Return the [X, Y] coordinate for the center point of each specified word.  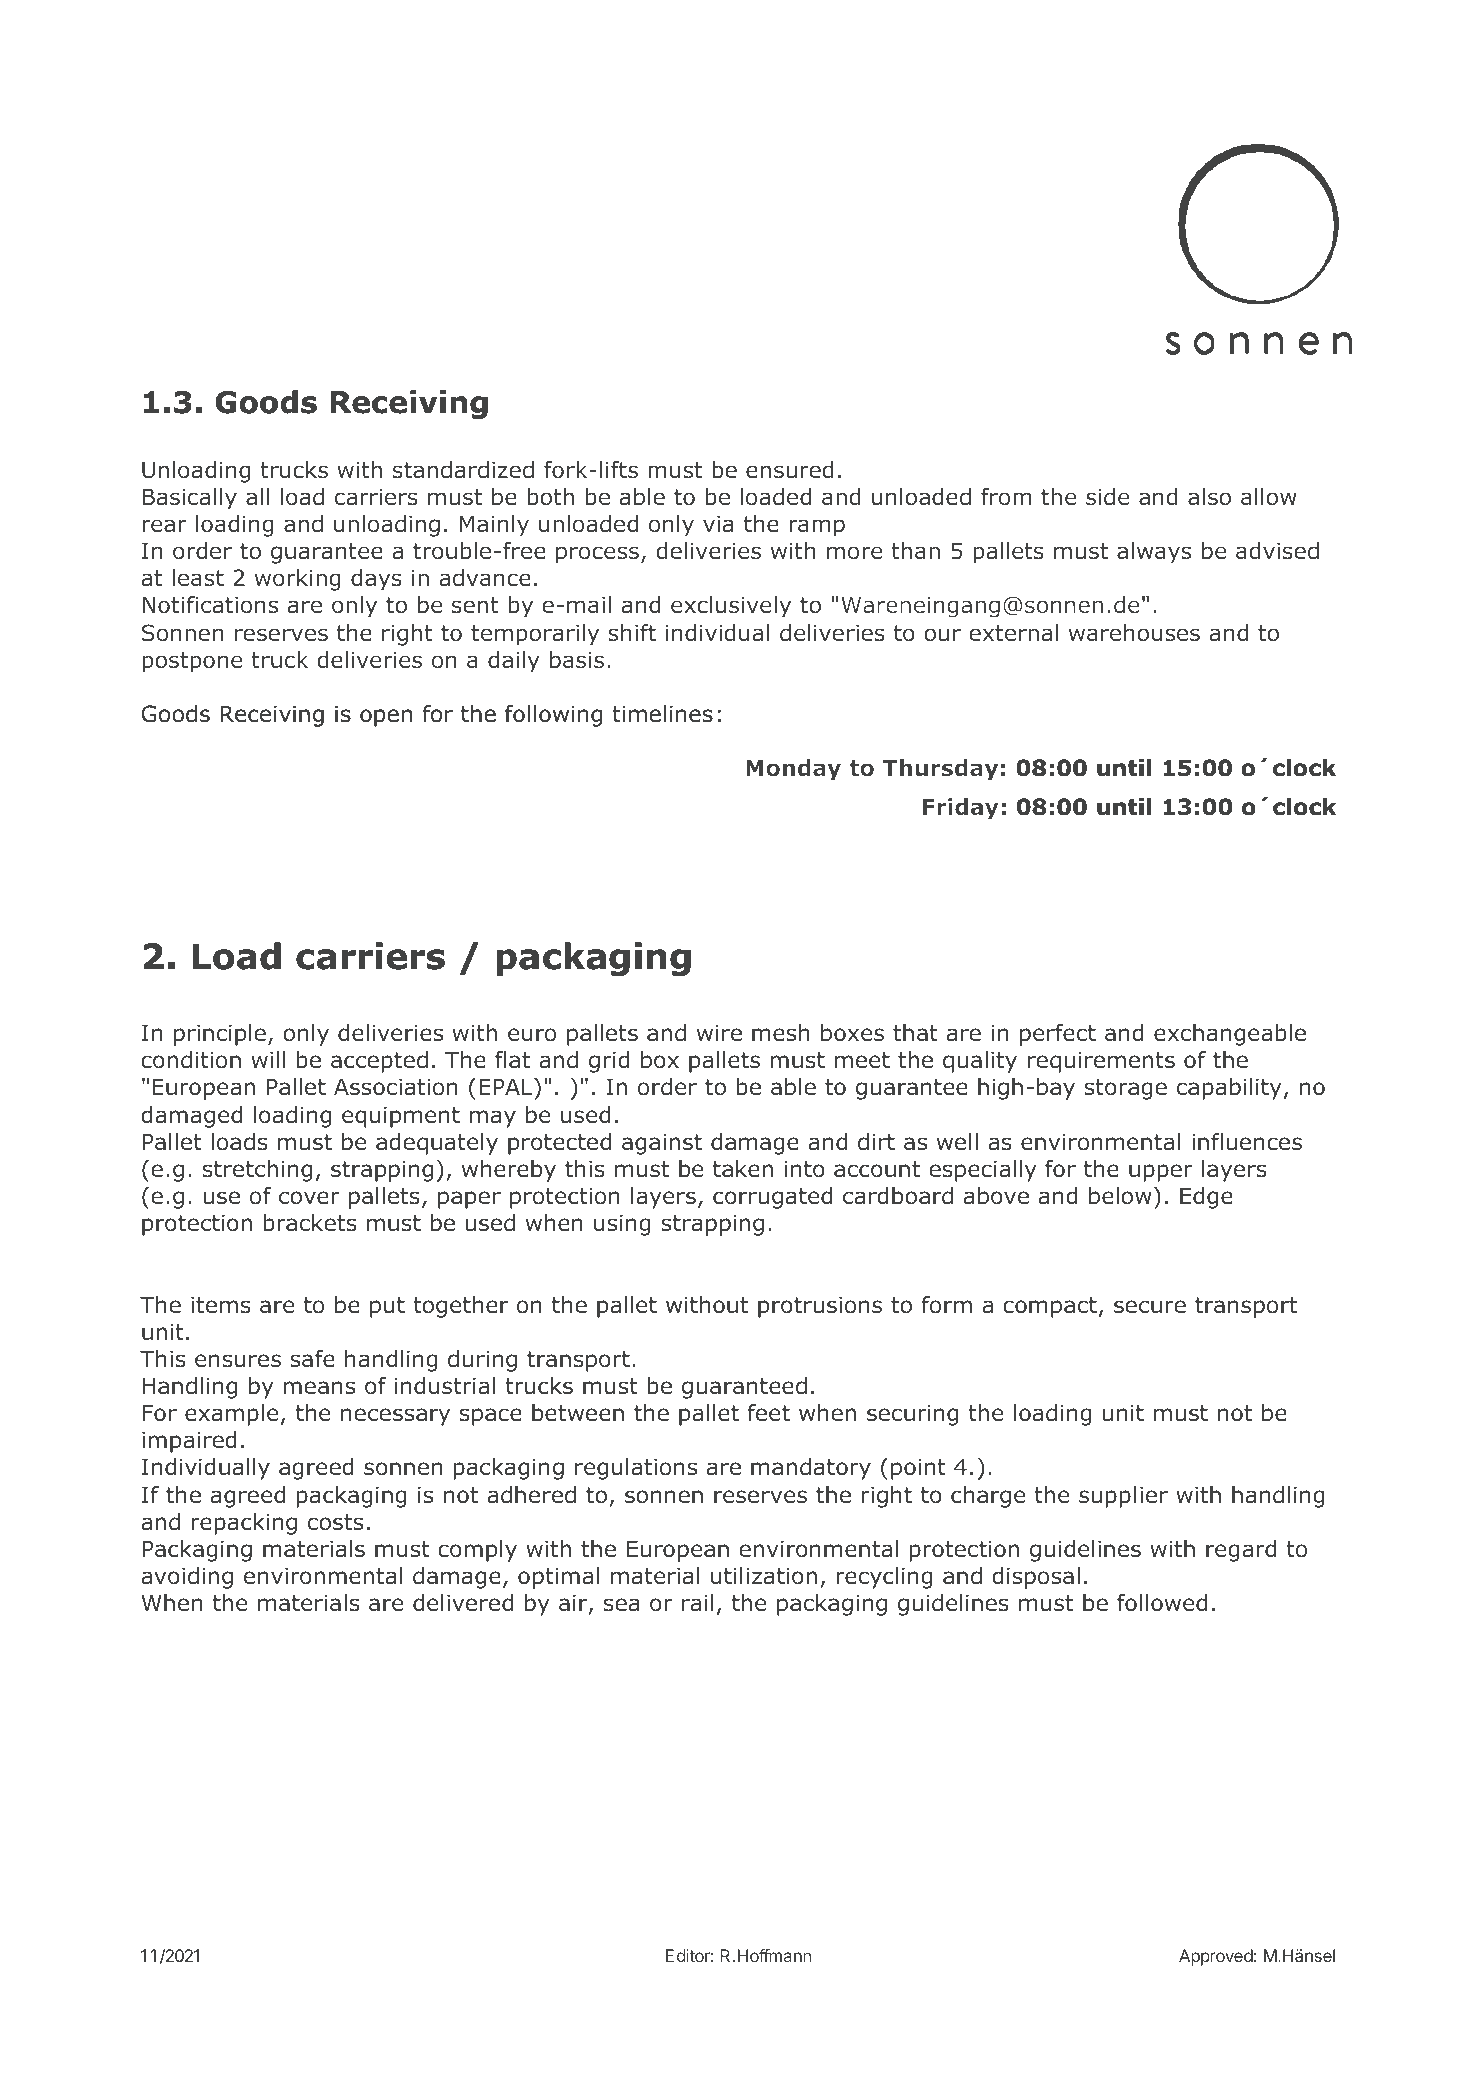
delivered [463, 1603]
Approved [1216, 1957]
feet [768, 1413]
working [298, 580]
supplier [1123, 1497]
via [718, 524]
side [1107, 497]
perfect [1058, 1035]
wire [719, 1033]
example [231, 1415]
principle [220, 1035]
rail [697, 1603]
